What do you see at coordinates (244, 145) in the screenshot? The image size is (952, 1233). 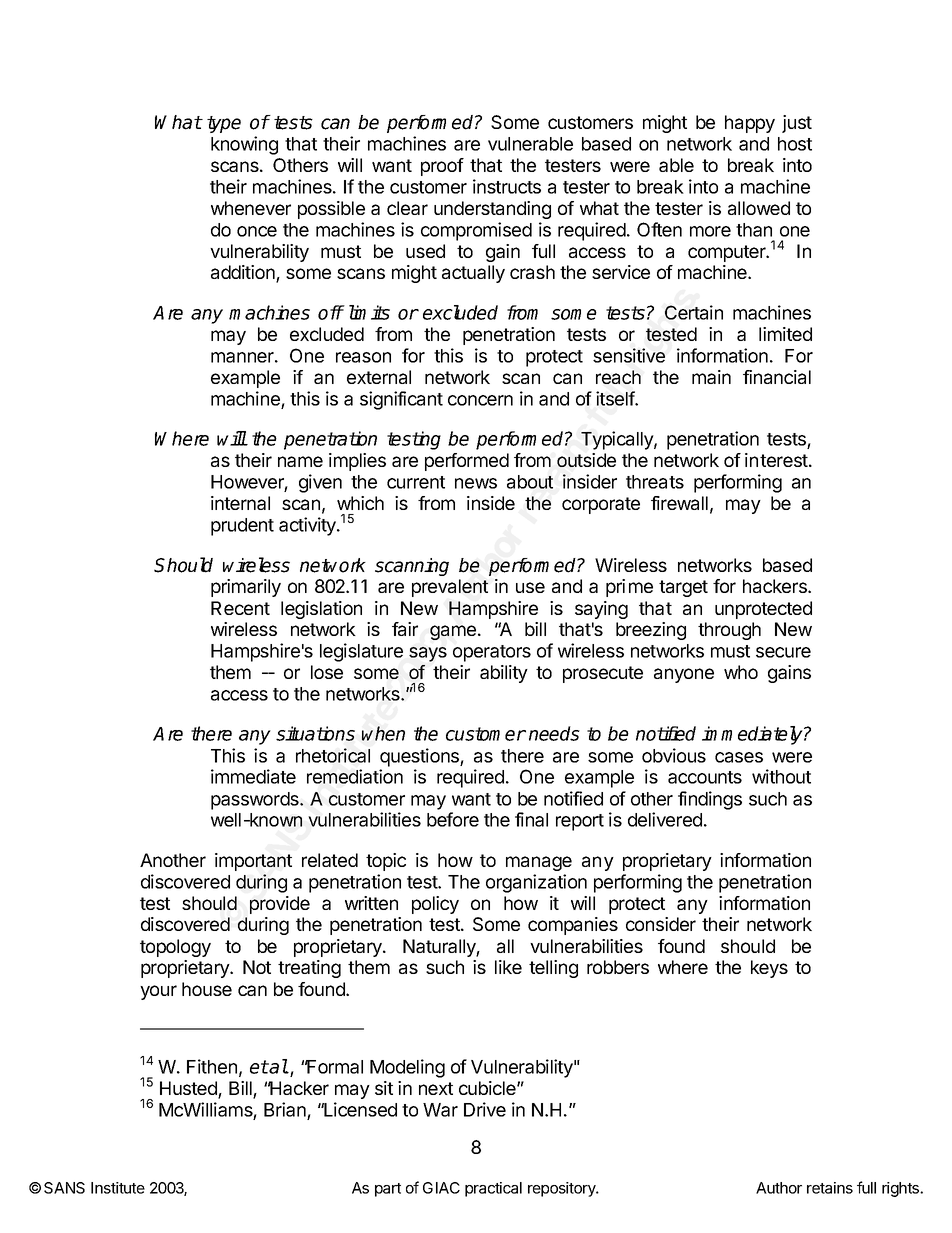 I see `knowing` at bounding box center [244, 145].
